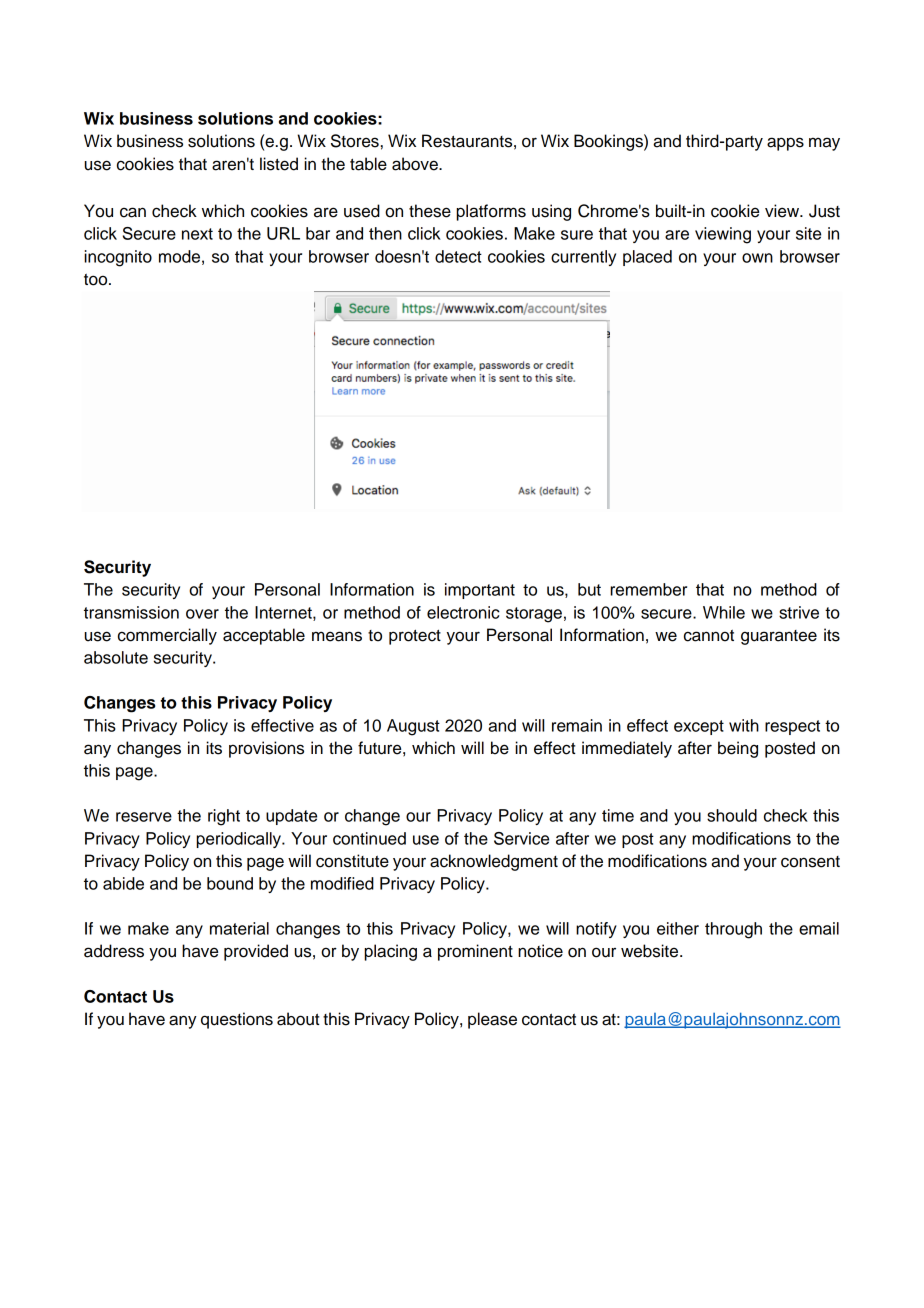  I want to click on above, so click(416, 164).
